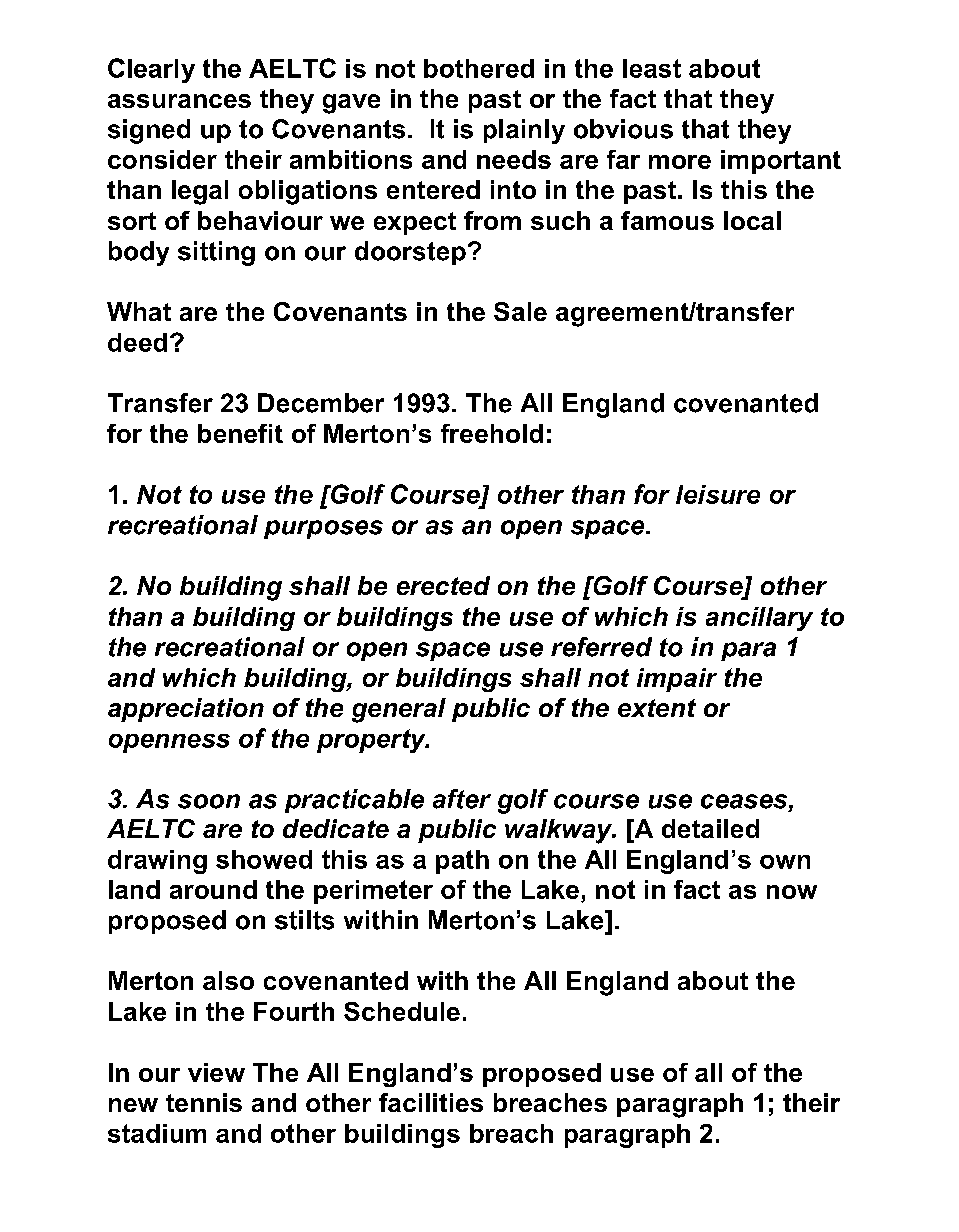 The image size is (959, 1232). I want to click on facilities, so click(431, 1102).
